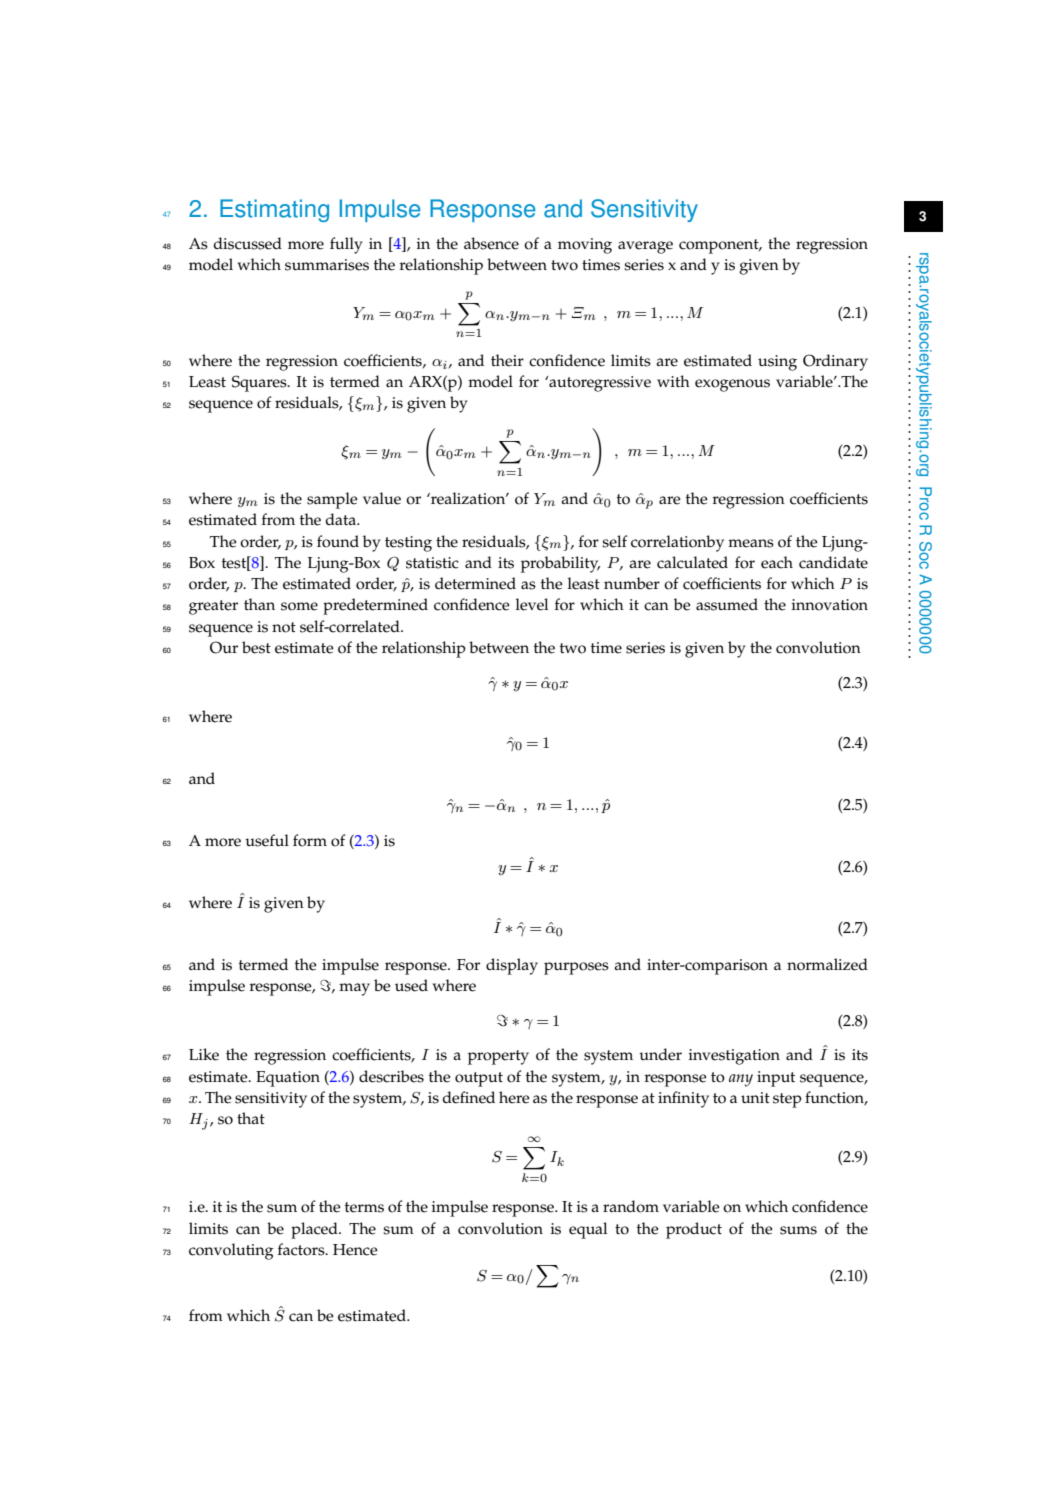 The image size is (1057, 1495). Describe the element at coordinates (798, 1230) in the screenshot. I see `sums` at that location.
